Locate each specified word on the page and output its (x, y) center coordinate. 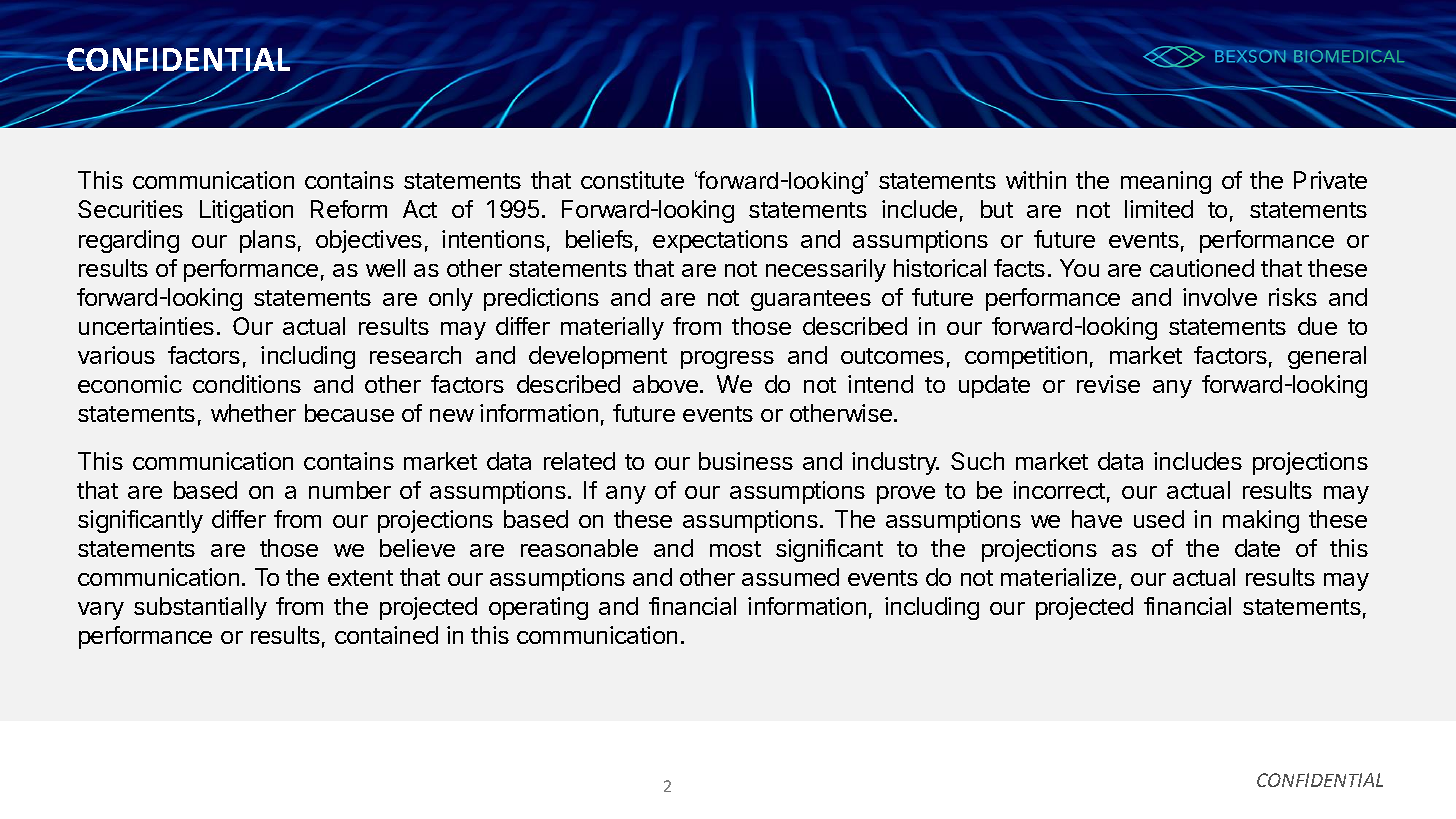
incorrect (1059, 490)
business (746, 461)
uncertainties (146, 326)
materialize (1058, 577)
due (1317, 326)
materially (612, 328)
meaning (1166, 182)
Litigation (246, 211)
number (350, 490)
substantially (200, 608)
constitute (632, 180)
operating (538, 608)
